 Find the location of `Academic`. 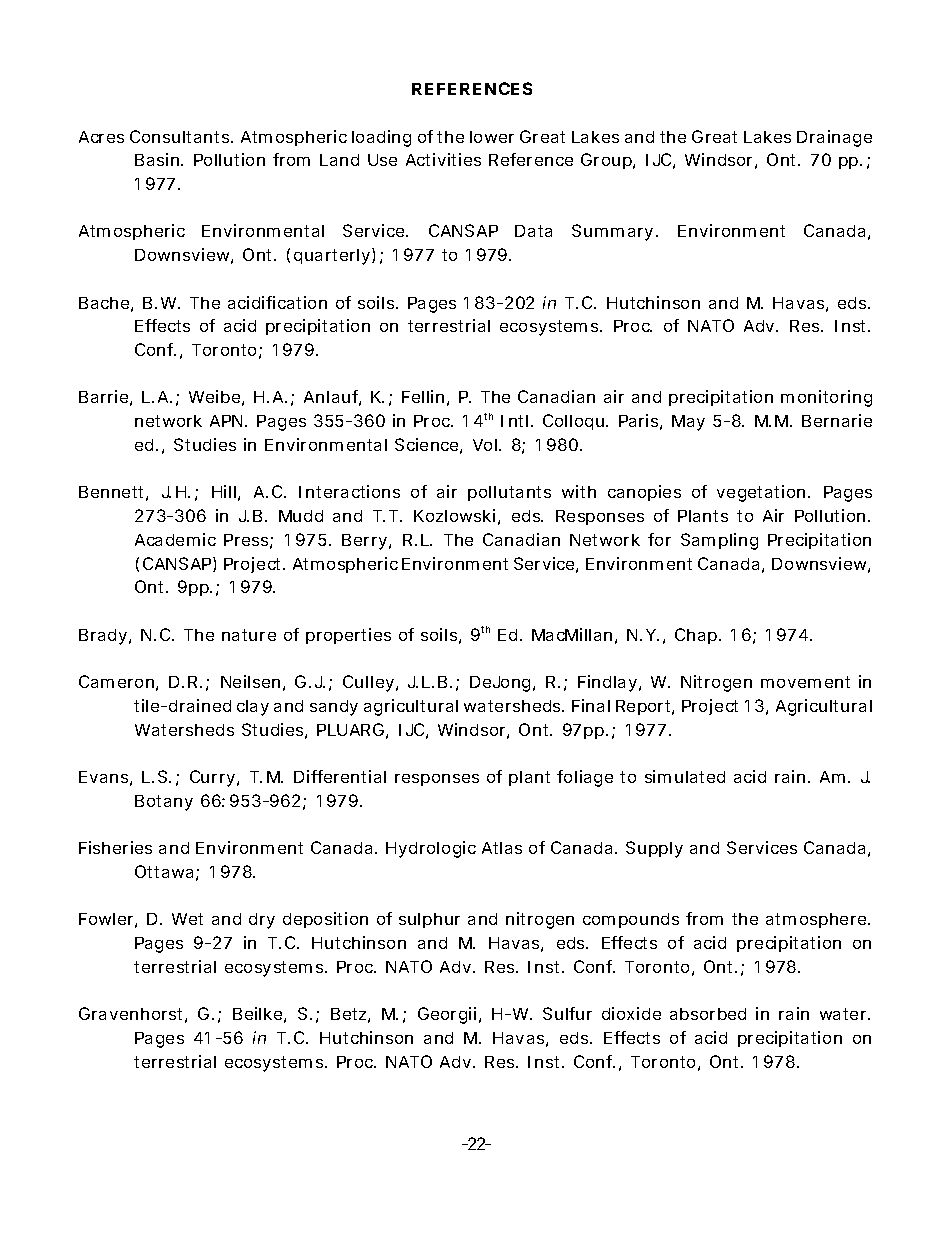

Academic is located at coordinates (175, 539).
